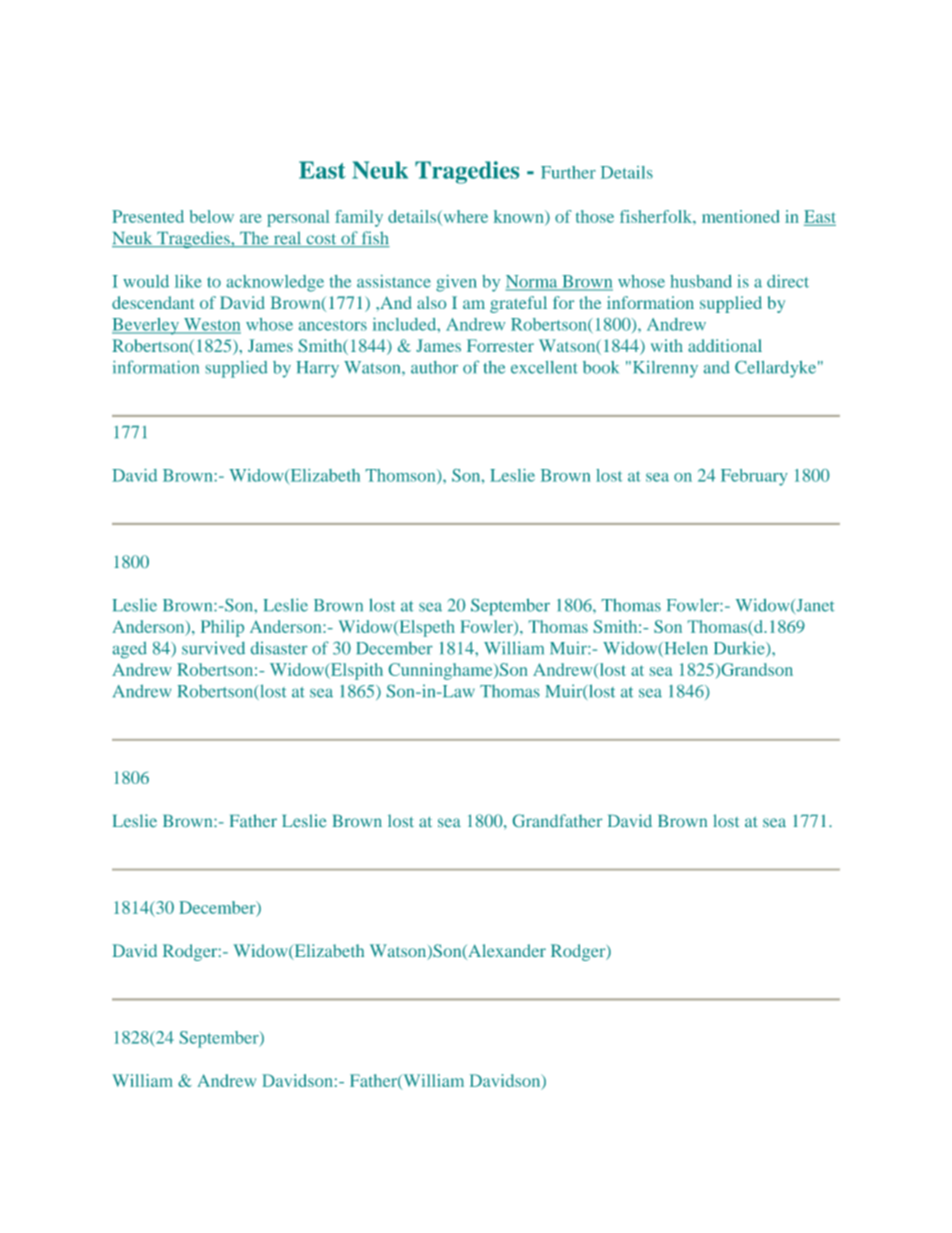 The height and width of the screenshot is (1233, 952). I want to click on Philip, so click(222, 628).
